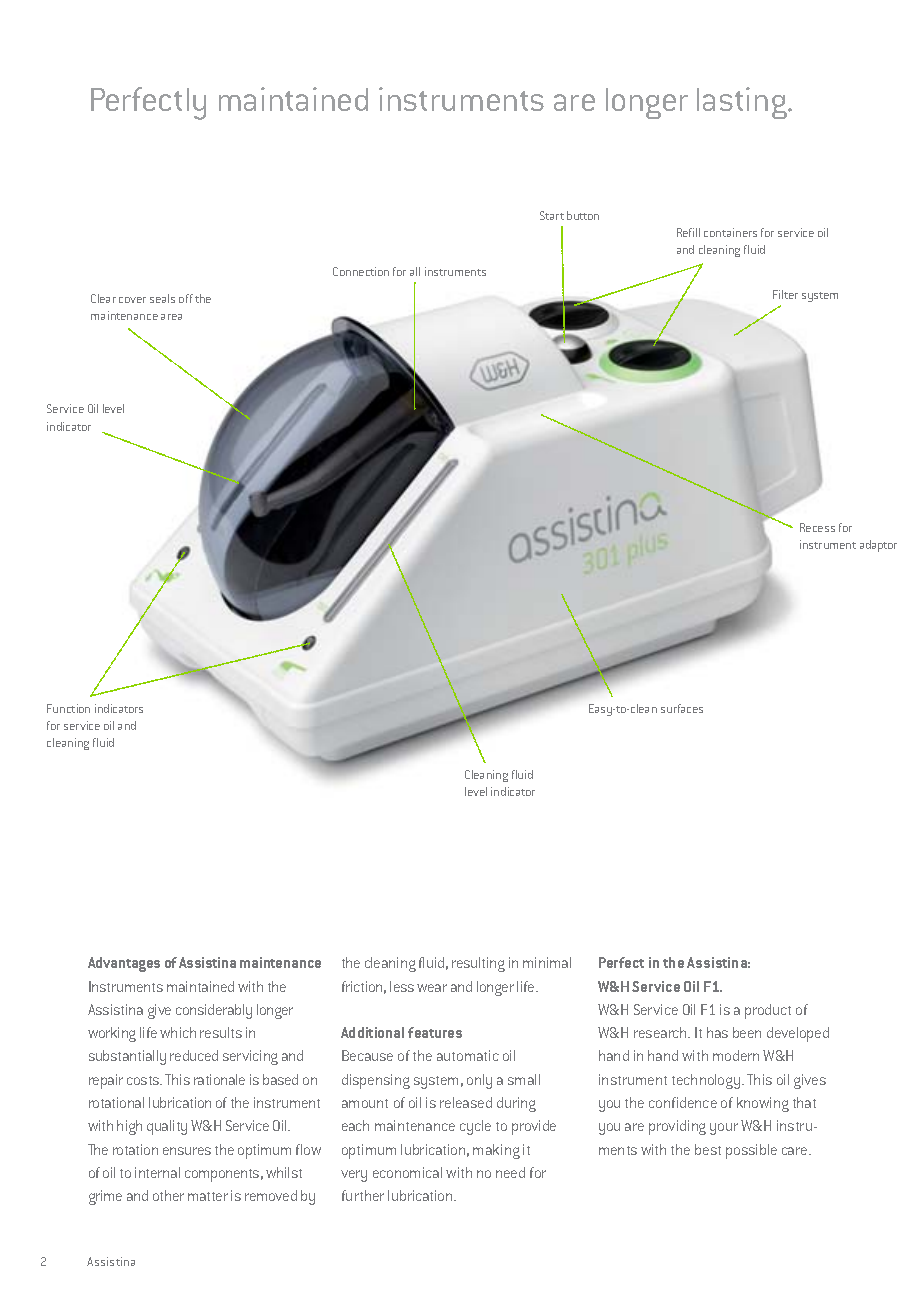  Describe the element at coordinates (157, 1172) in the image. I see `internal` at that location.
